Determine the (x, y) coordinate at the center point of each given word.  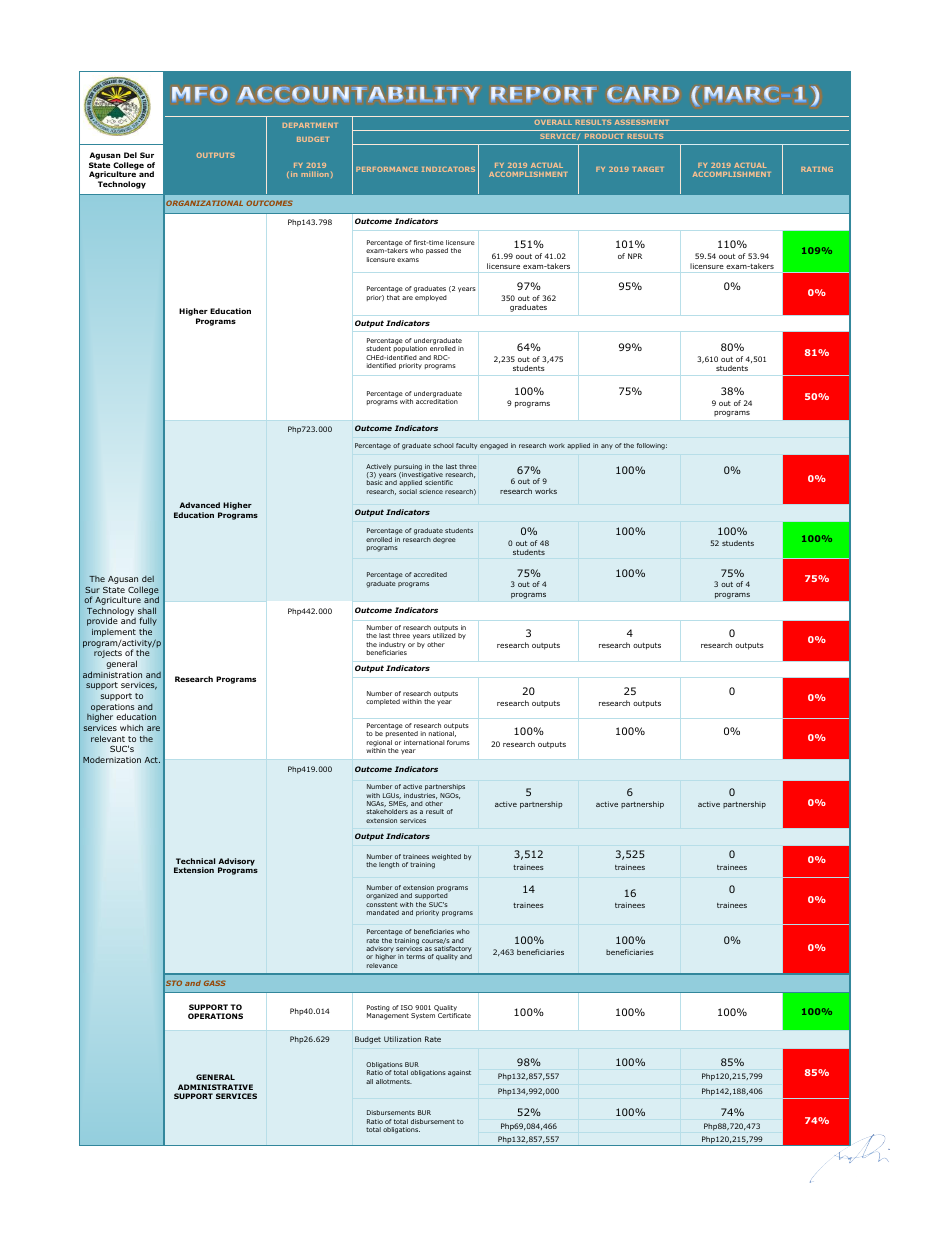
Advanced (199, 505)
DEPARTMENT (310, 125)
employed (431, 298)
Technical (195, 861)
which (131, 727)
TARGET (648, 169)
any (607, 446)
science (431, 491)
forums (458, 742)
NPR (635, 256)
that (393, 297)
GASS (215, 983)
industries (420, 796)
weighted (446, 857)
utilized (444, 635)
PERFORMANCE (387, 169)
